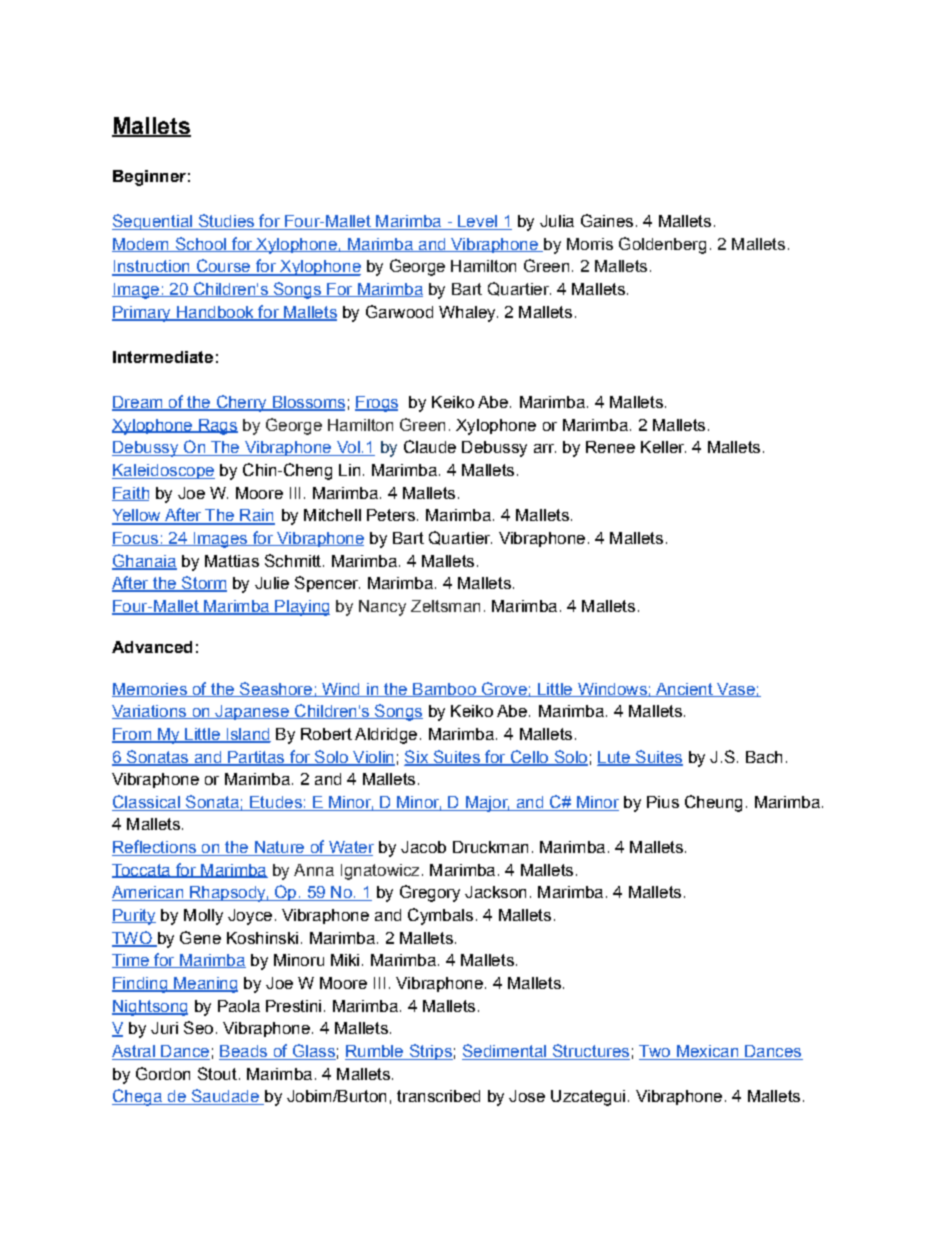 This screenshot has width=952, height=1233. Describe the element at coordinates (707, 1052) in the screenshot. I see `Mexican` at that location.
